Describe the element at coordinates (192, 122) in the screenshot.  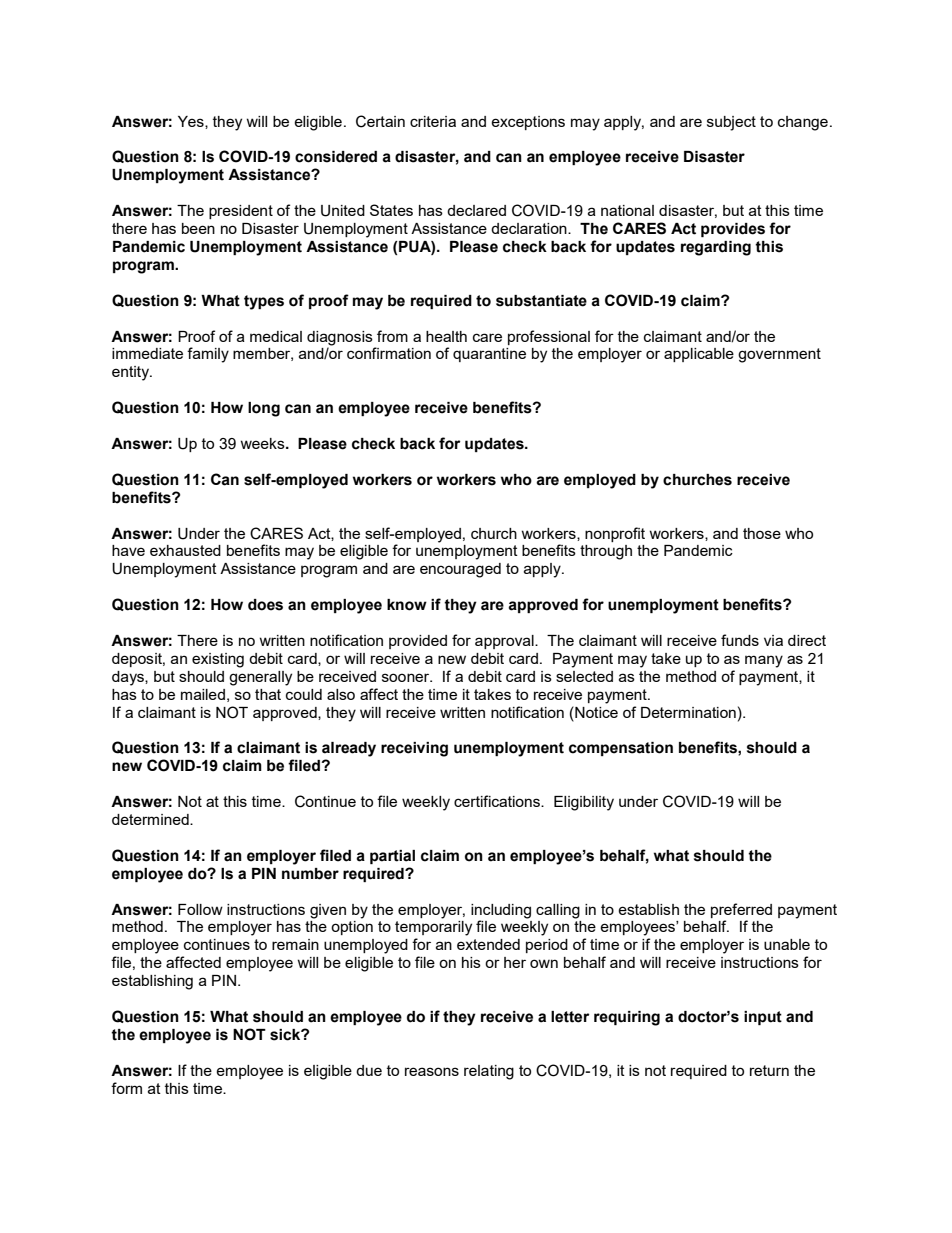
I see `Yes` at that location.
